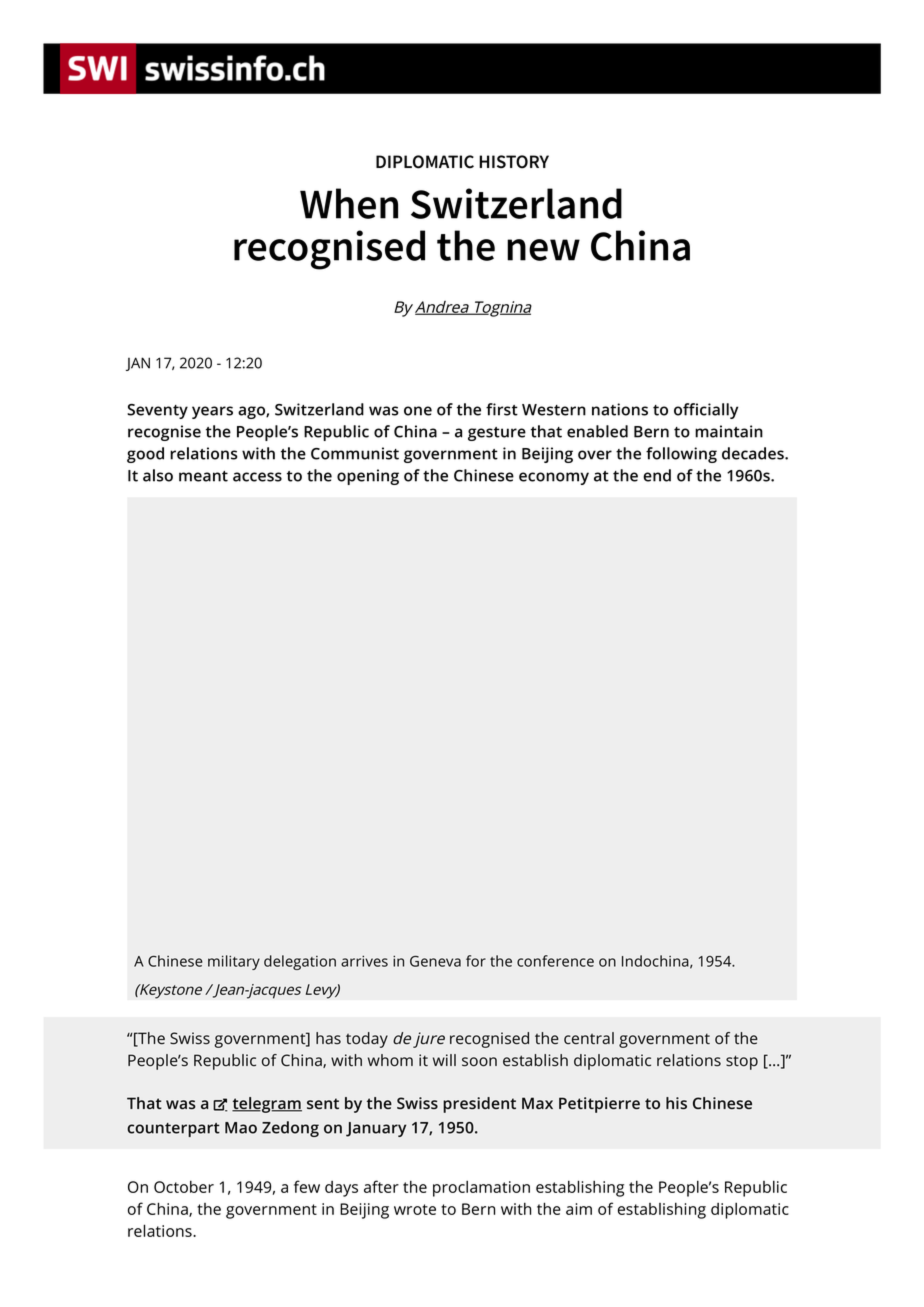  I want to click on When, so click(349, 203).
